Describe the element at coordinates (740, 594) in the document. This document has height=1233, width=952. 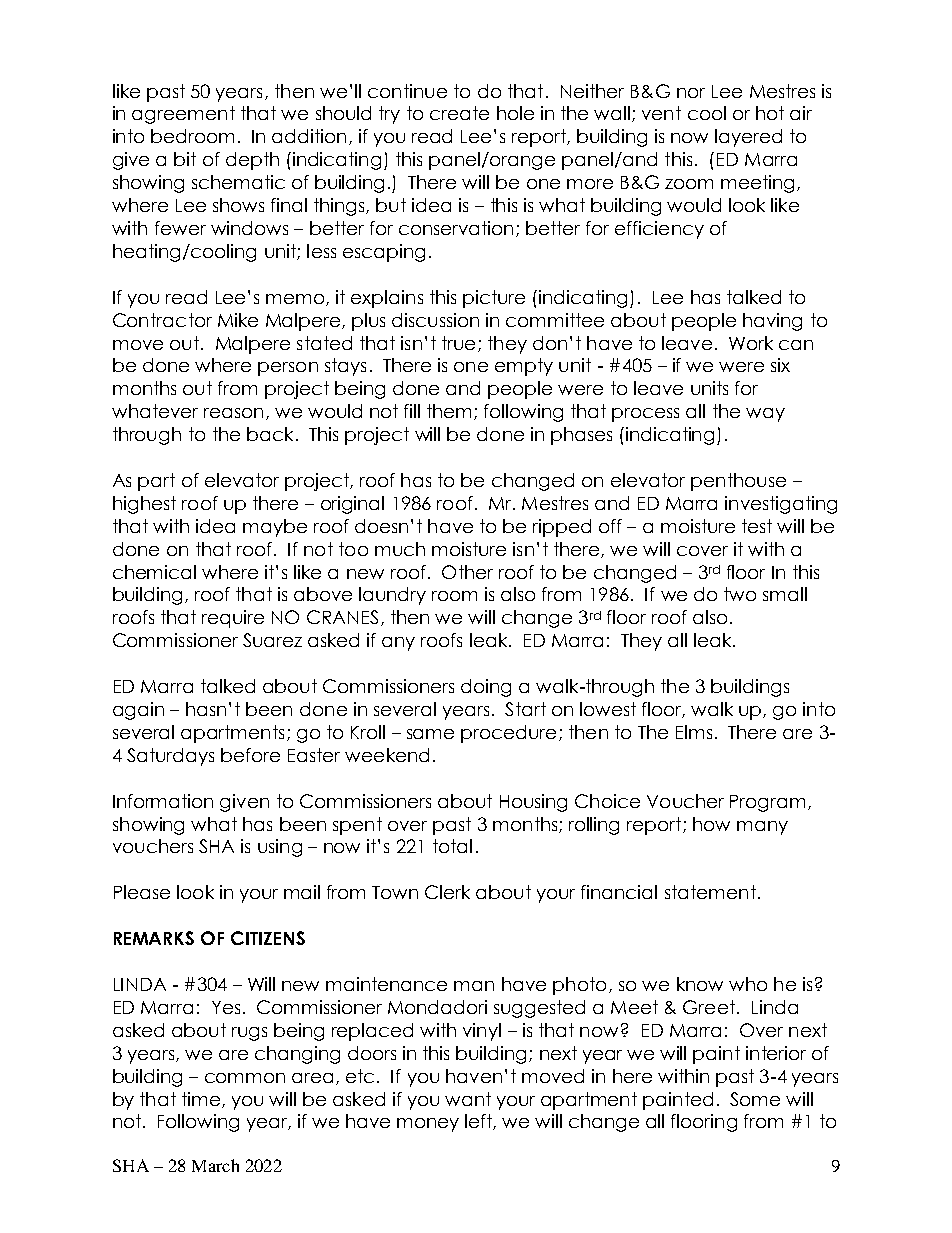
I see `two` at that location.
